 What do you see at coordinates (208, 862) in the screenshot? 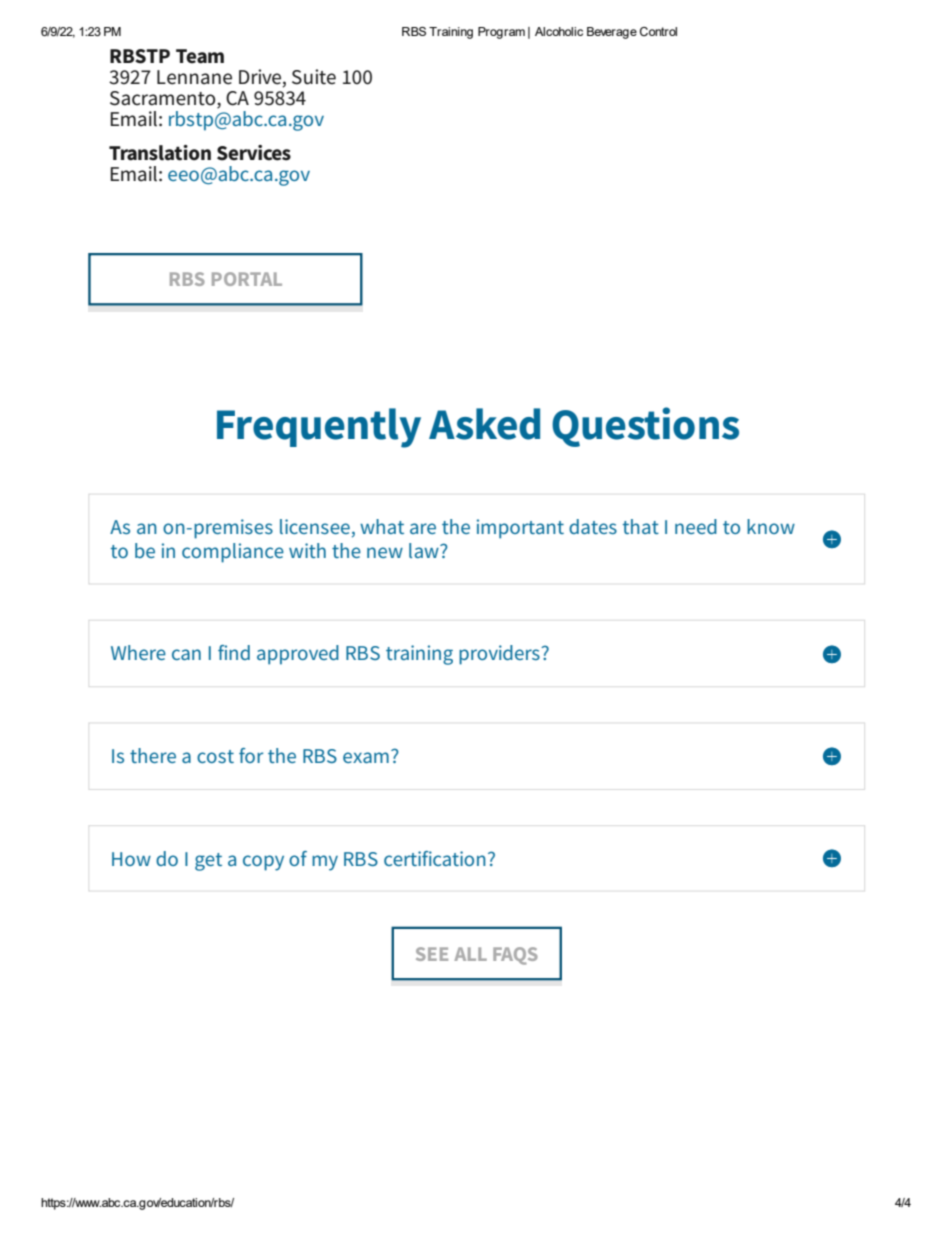
I see `get` at bounding box center [208, 862].
